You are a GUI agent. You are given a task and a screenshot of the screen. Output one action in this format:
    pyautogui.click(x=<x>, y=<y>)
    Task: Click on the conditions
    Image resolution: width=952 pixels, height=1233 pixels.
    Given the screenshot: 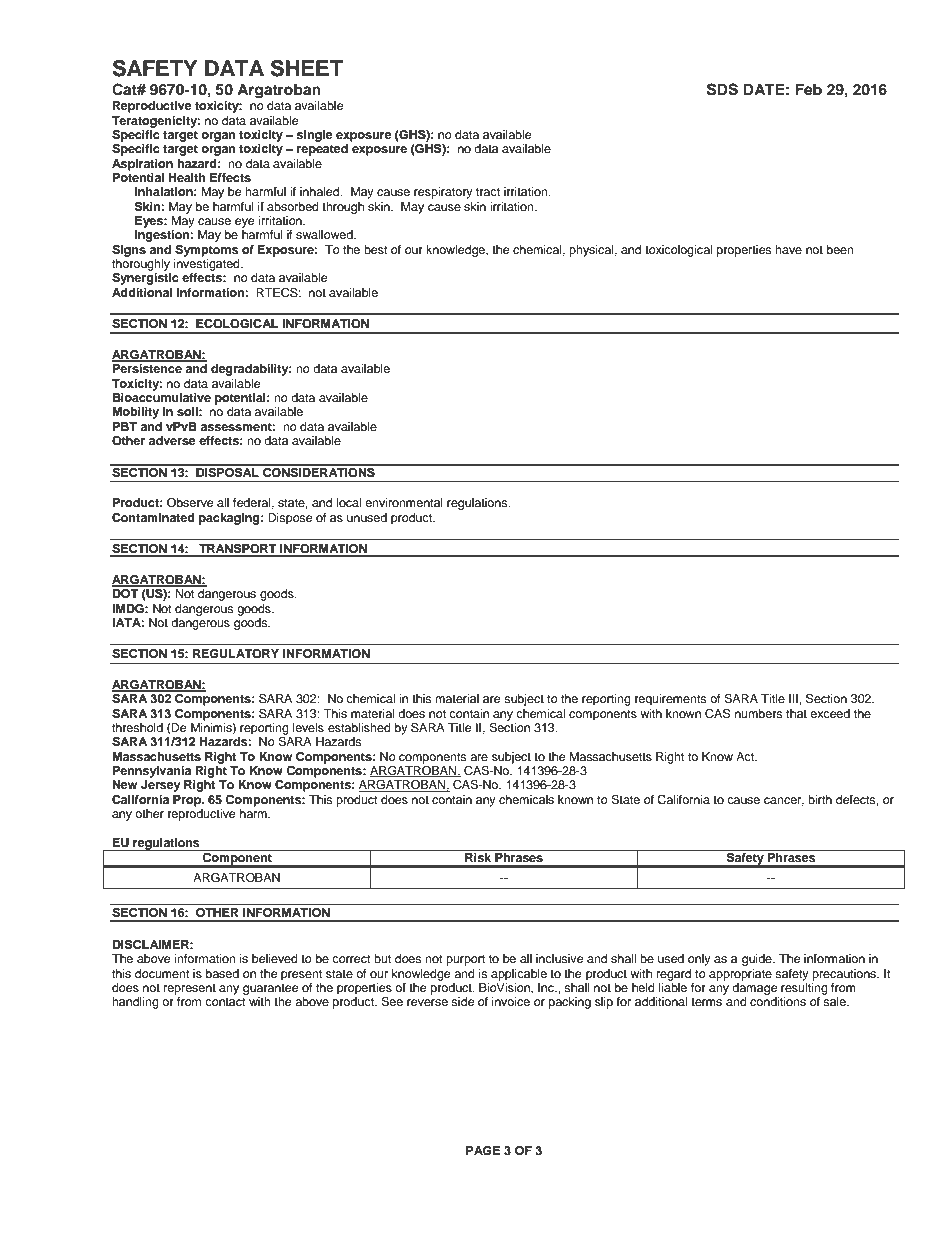 What is the action you would take?
    pyautogui.click(x=778, y=1001)
